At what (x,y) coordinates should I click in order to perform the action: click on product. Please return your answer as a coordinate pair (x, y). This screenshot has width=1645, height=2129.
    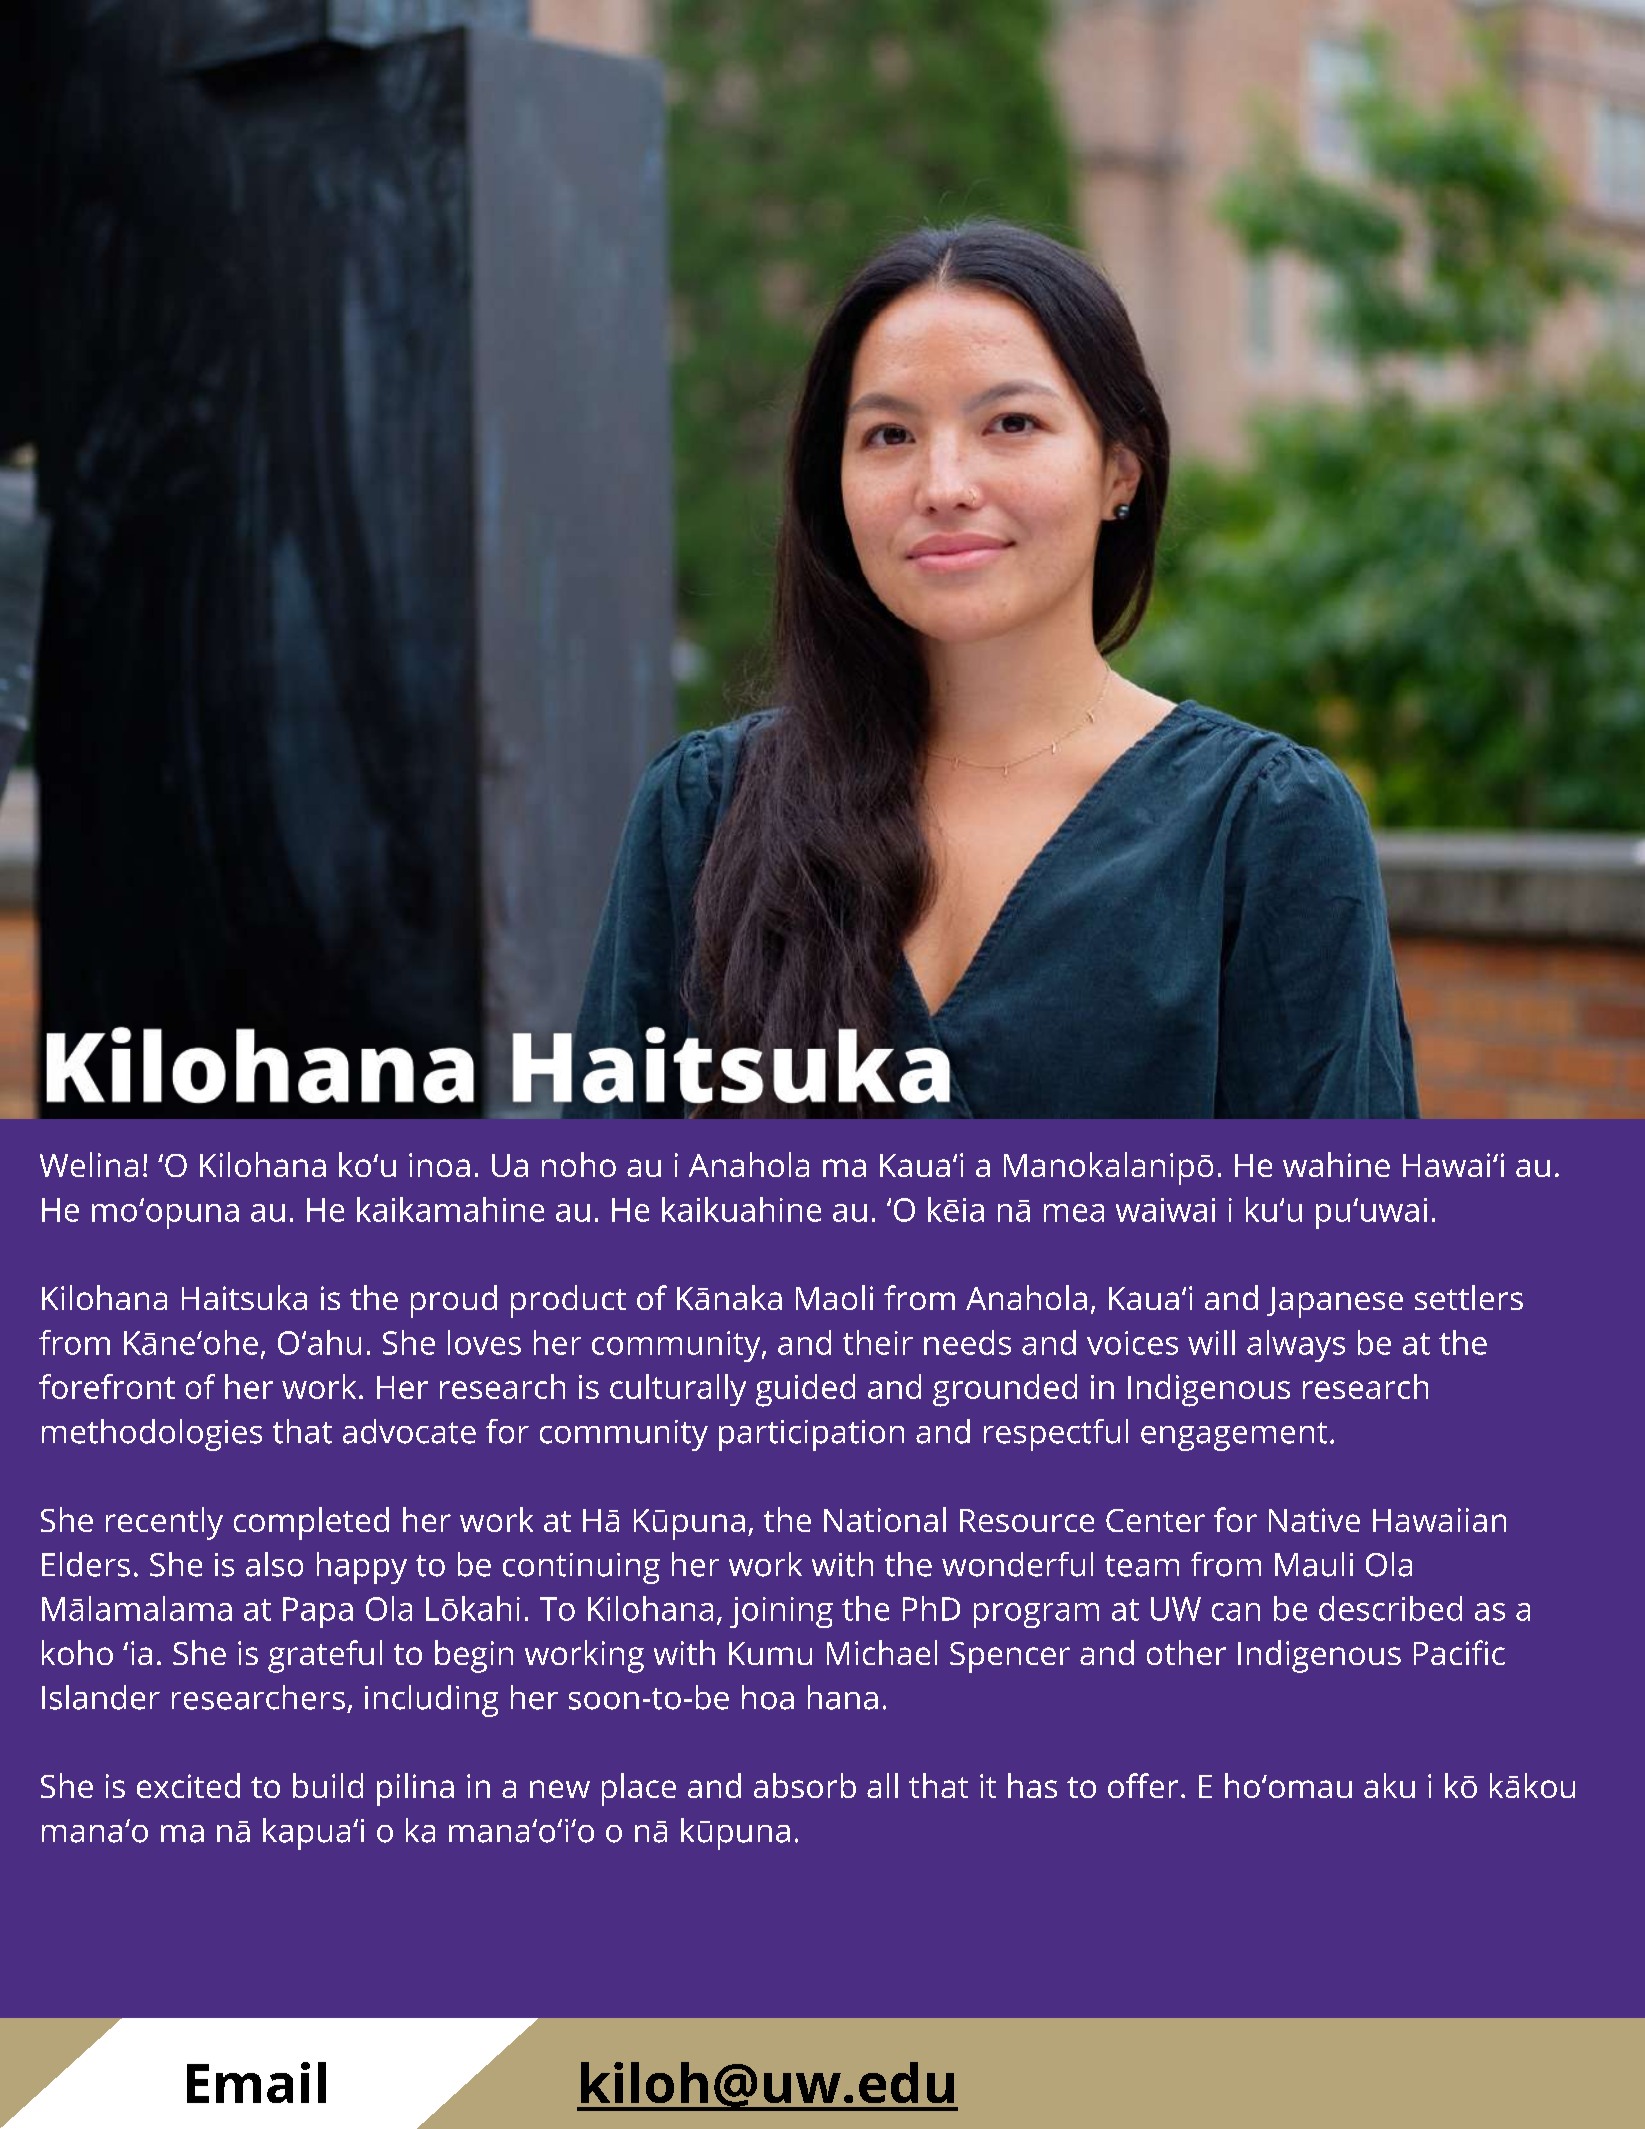
    Looking at the image, I should click on (568, 1301).
